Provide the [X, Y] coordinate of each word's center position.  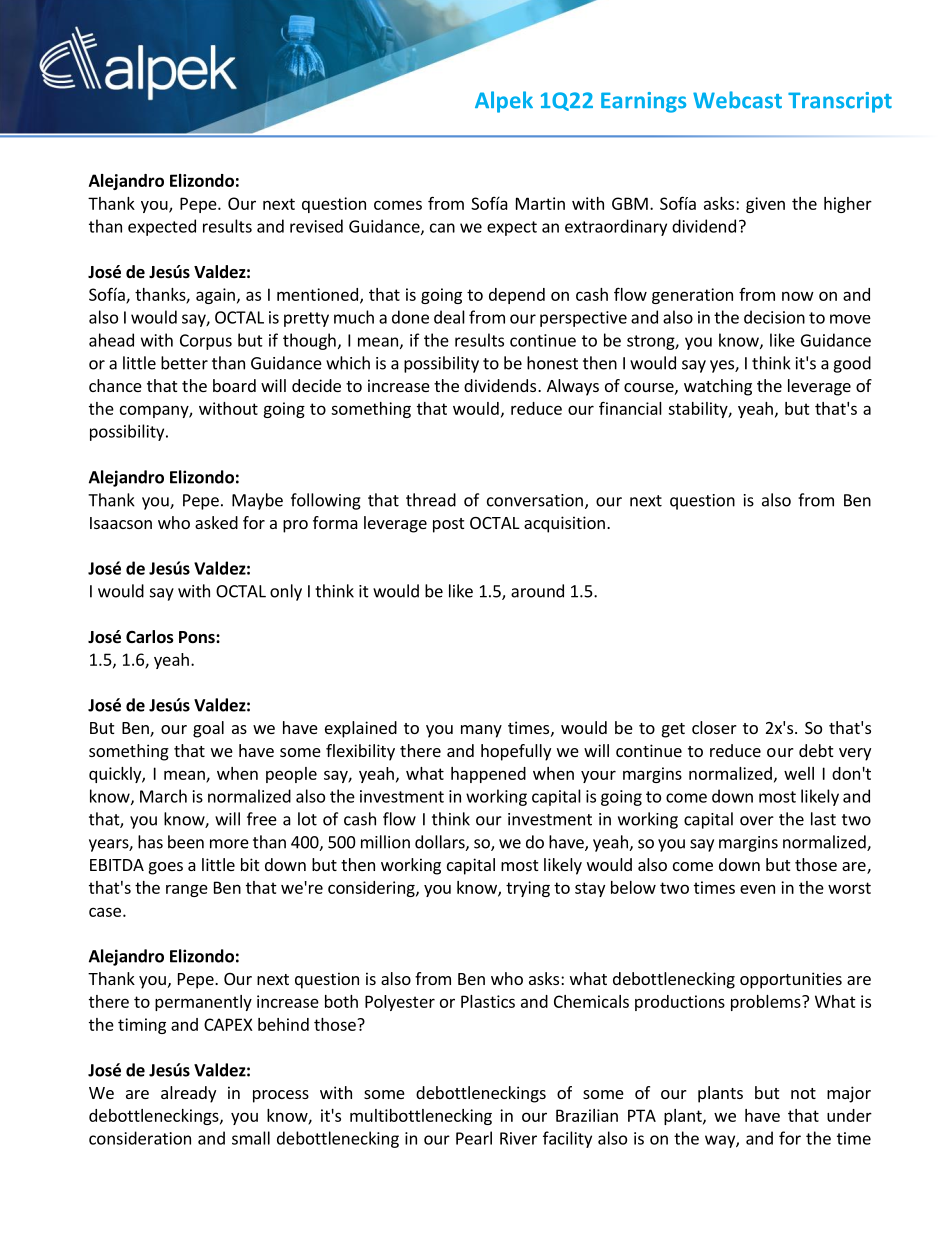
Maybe [257, 501]
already [188, 1094]
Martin [540, 203]
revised [316, 226]
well [799, 773]
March [163, 796]
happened [488, 775]
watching [718, 387]
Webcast [737, 100]
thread [431, 500]
